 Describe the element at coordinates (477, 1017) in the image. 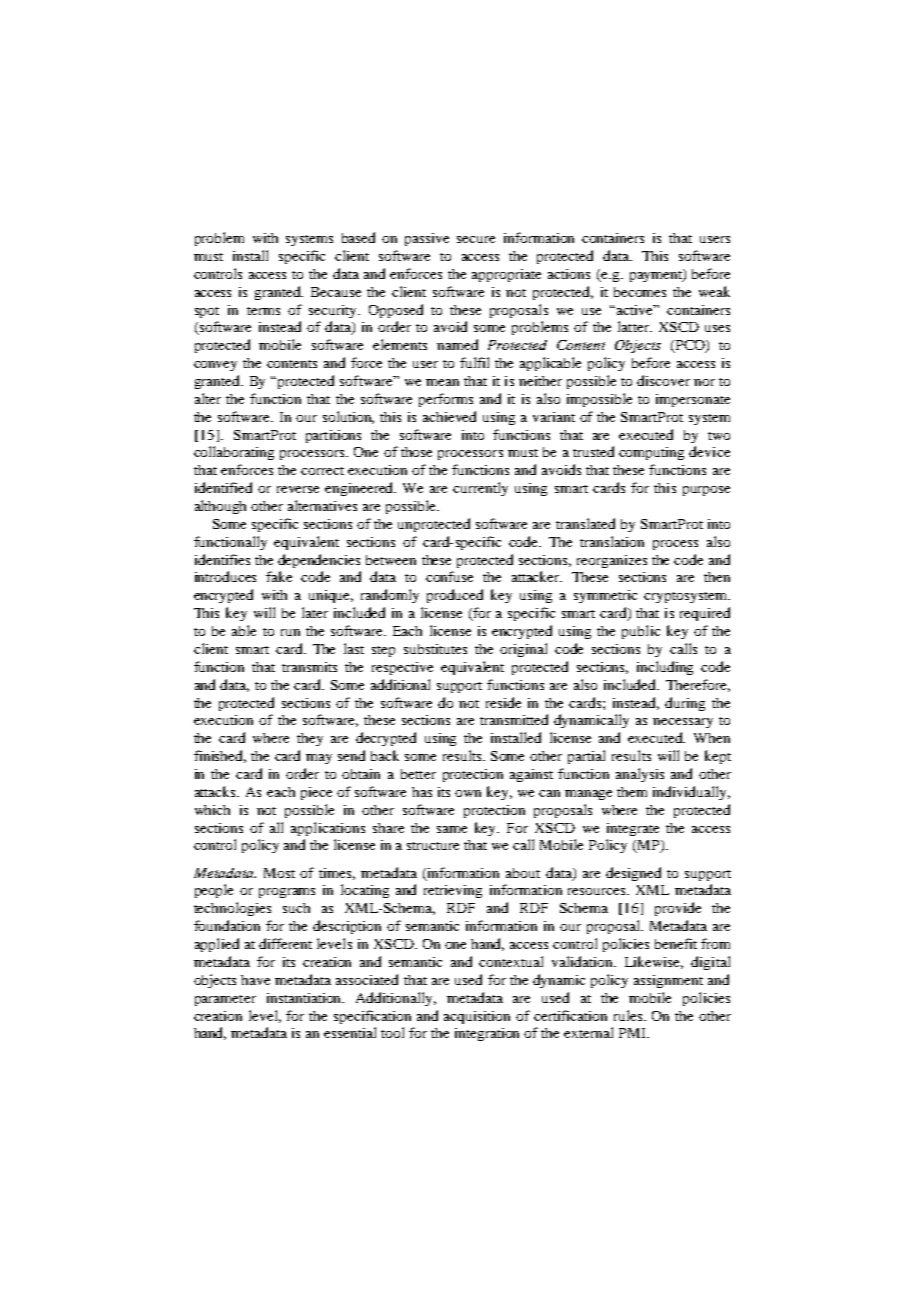

I see `acquisition` at that location.
